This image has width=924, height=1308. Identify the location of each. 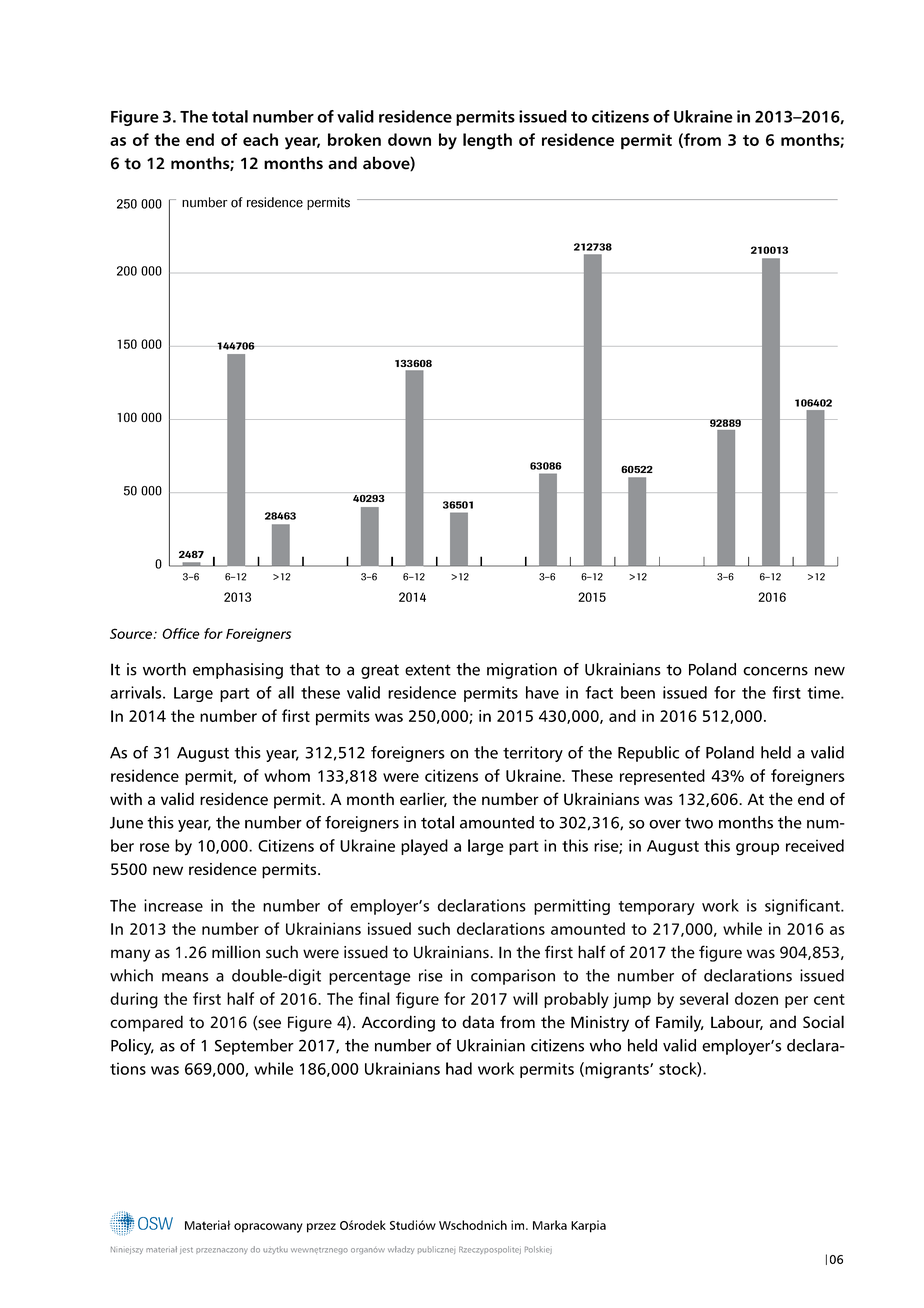
(260, 139).
